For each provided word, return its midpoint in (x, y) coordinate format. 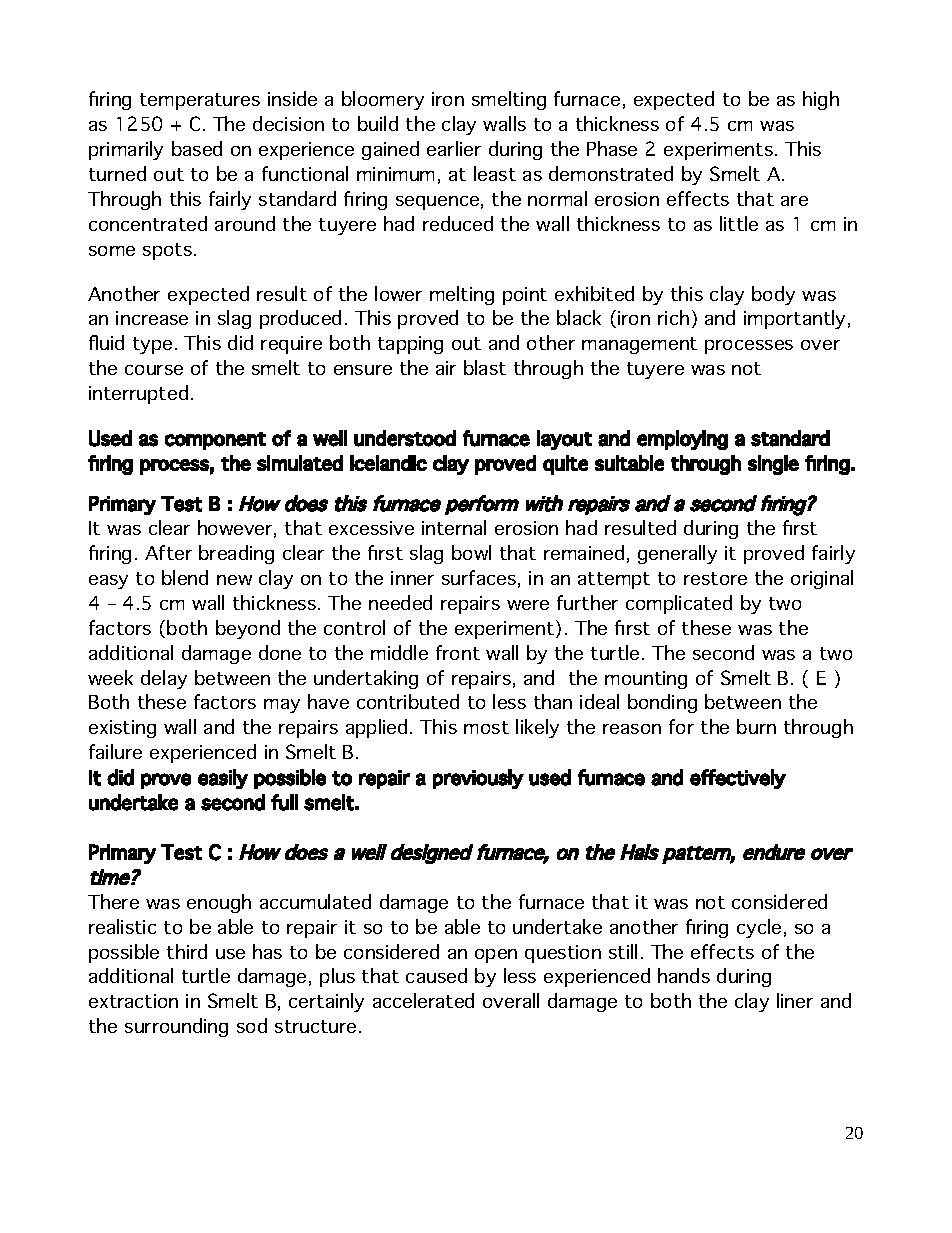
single (773, 465)
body (773, 295)
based (197, 148)
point (525, 296)
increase (152, 318)
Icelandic (388, 463)
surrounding (176, 1027)
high (821, 100)
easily (223, 779)
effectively (738, 779)
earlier (454, 148)
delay (164, 679)
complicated (679, 604)
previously (478, 779)
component (215, 441)
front (458, 652)
